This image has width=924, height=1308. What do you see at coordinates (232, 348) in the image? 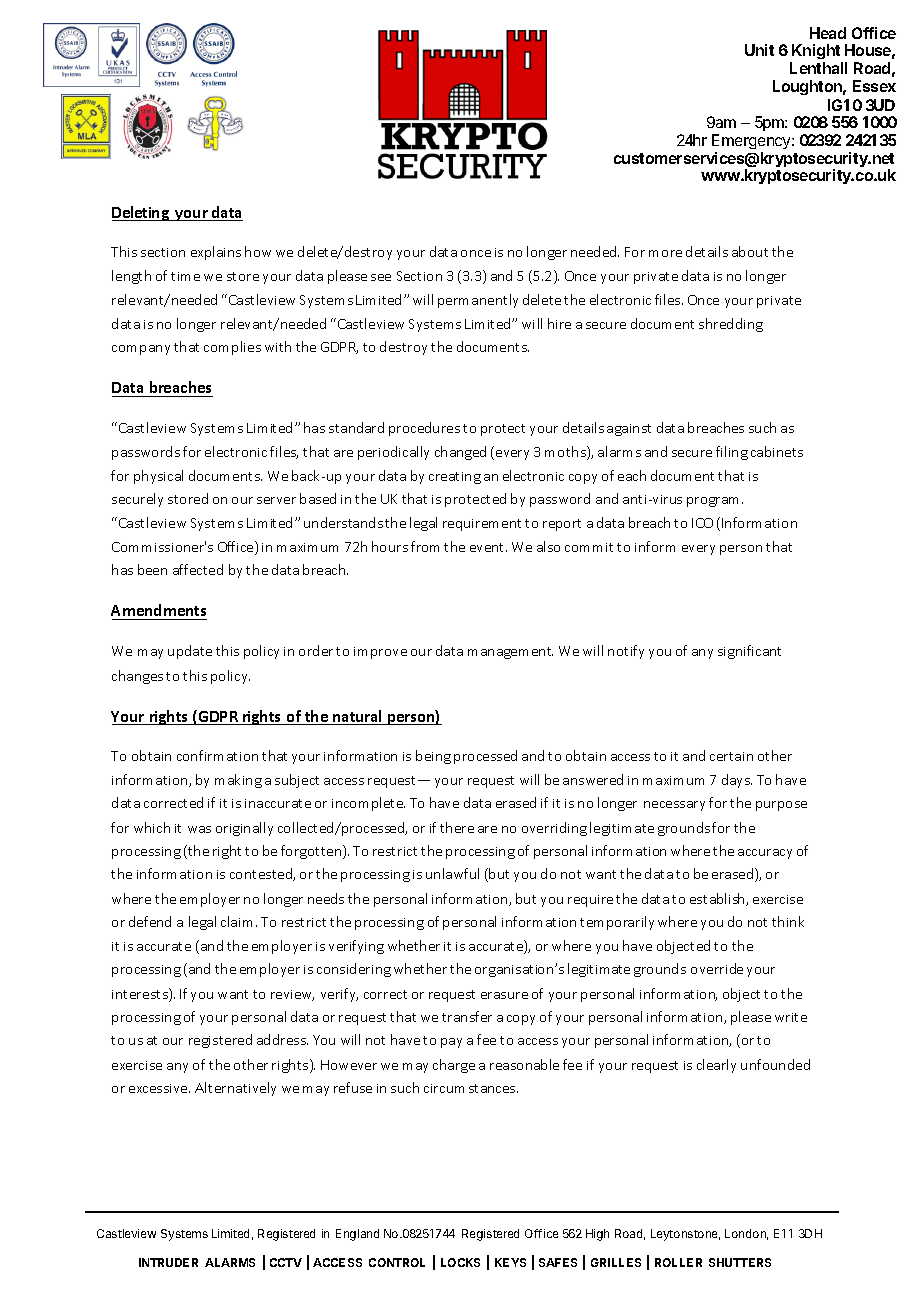
I see `complies` at bounding box center [232, 348].
